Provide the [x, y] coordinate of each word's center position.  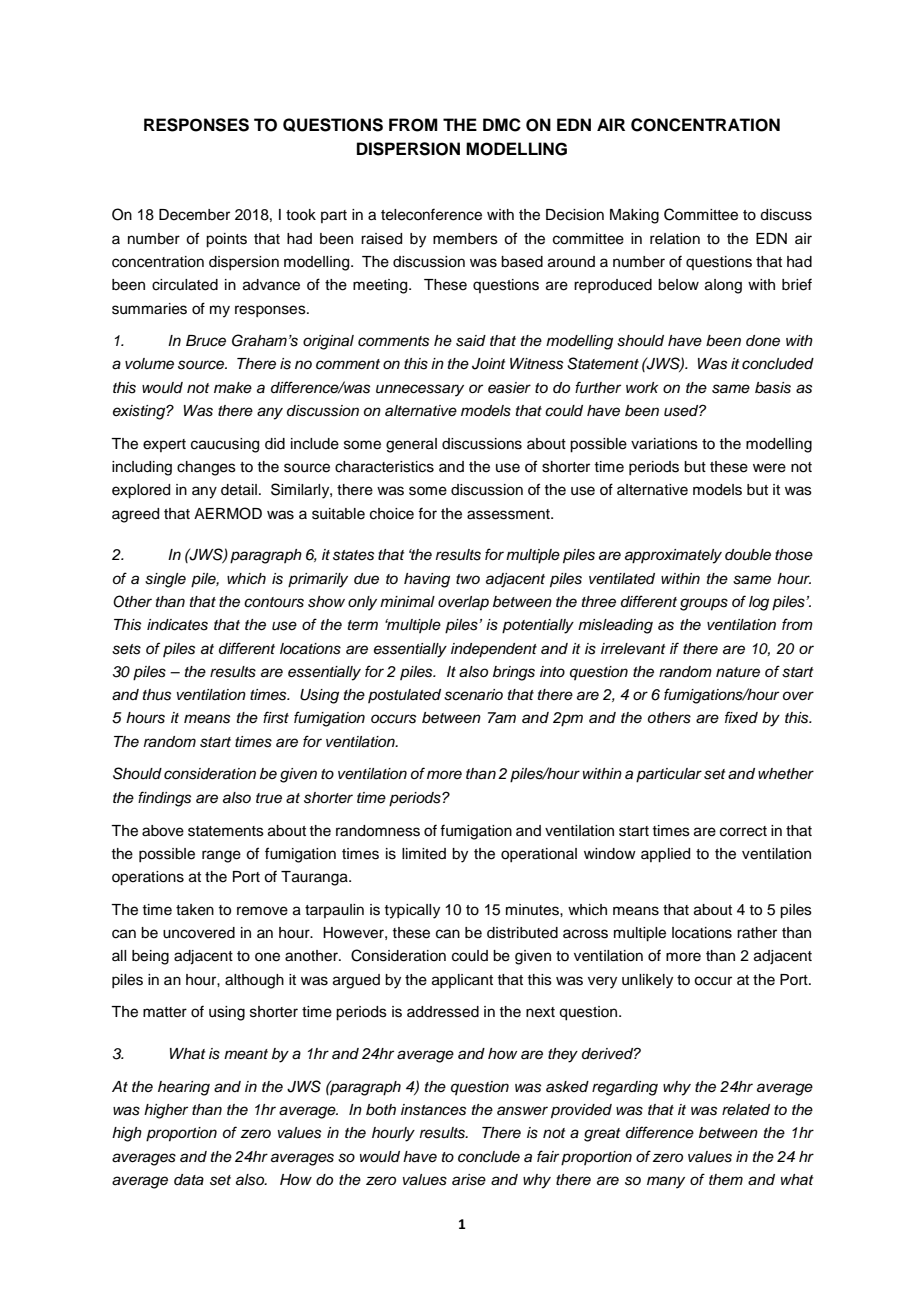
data [189, 1180]
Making [634, 216]
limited [424, 854]
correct [743, 831]
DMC [502, 125]
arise [469, 1180]
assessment [509, 514]
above [163, 831]
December [194, 215]
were [769, 468]
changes [206, 468]
